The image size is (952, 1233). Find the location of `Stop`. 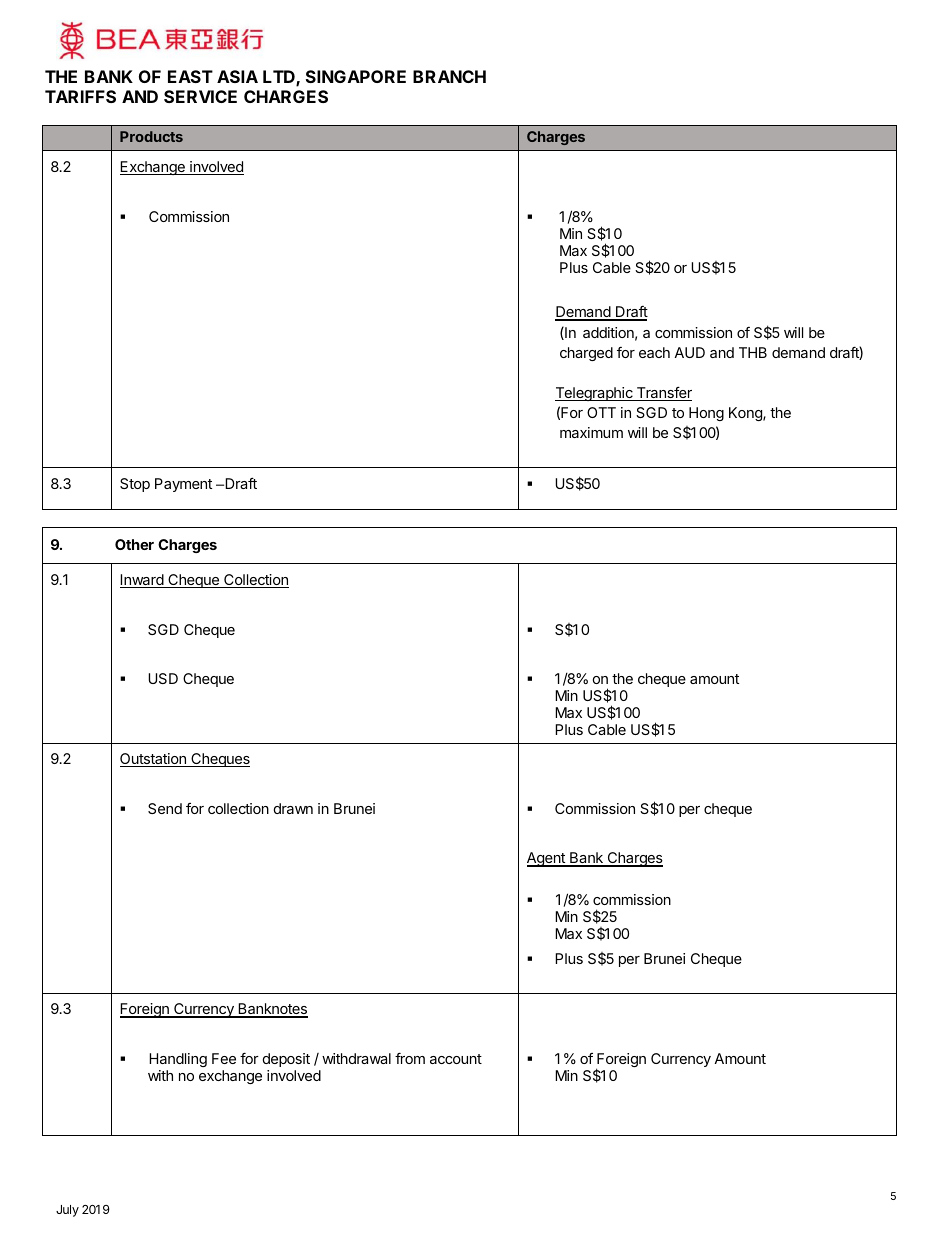

Stop is located at coordinates (135, 485).
